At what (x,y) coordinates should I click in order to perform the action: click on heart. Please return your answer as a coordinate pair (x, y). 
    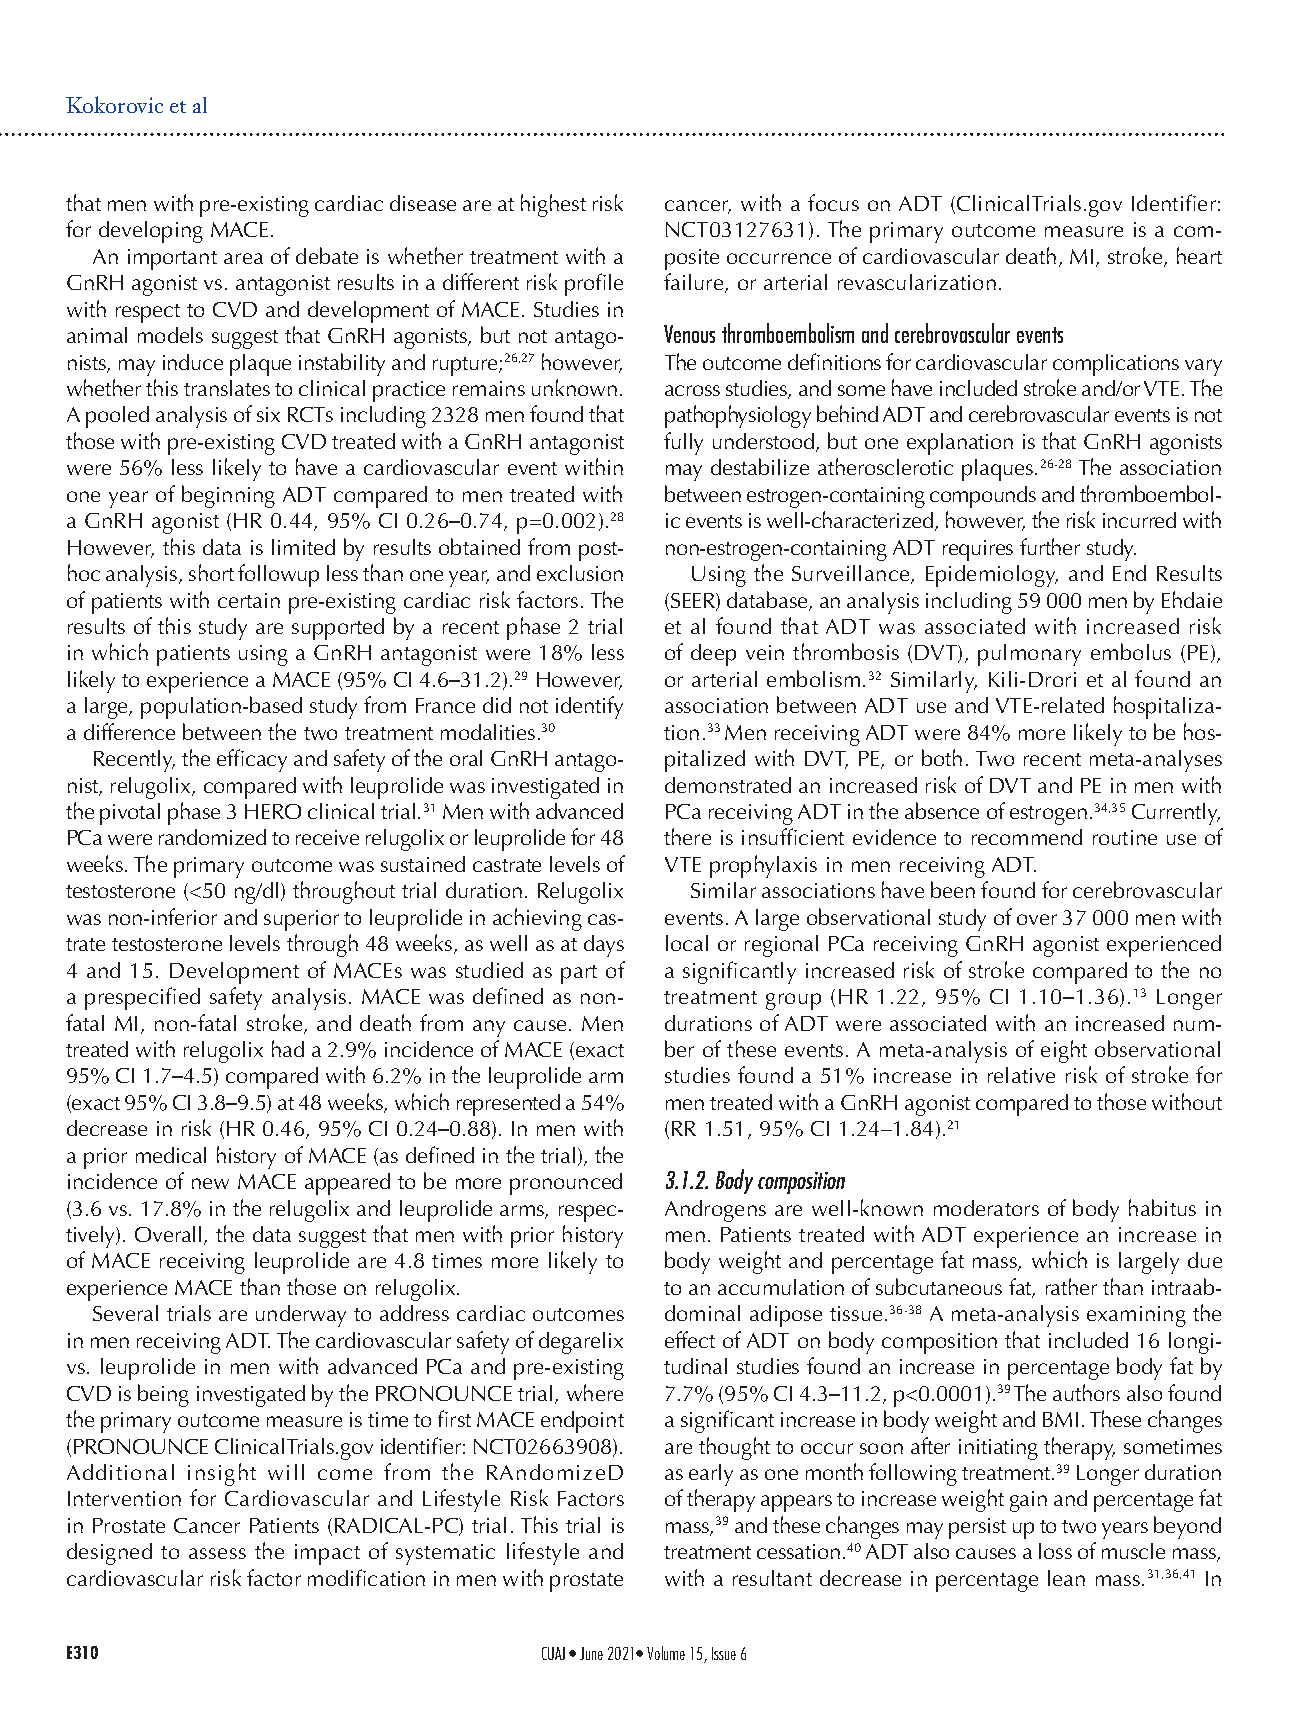
    Looking at the image, I should click on (1199, 255).
